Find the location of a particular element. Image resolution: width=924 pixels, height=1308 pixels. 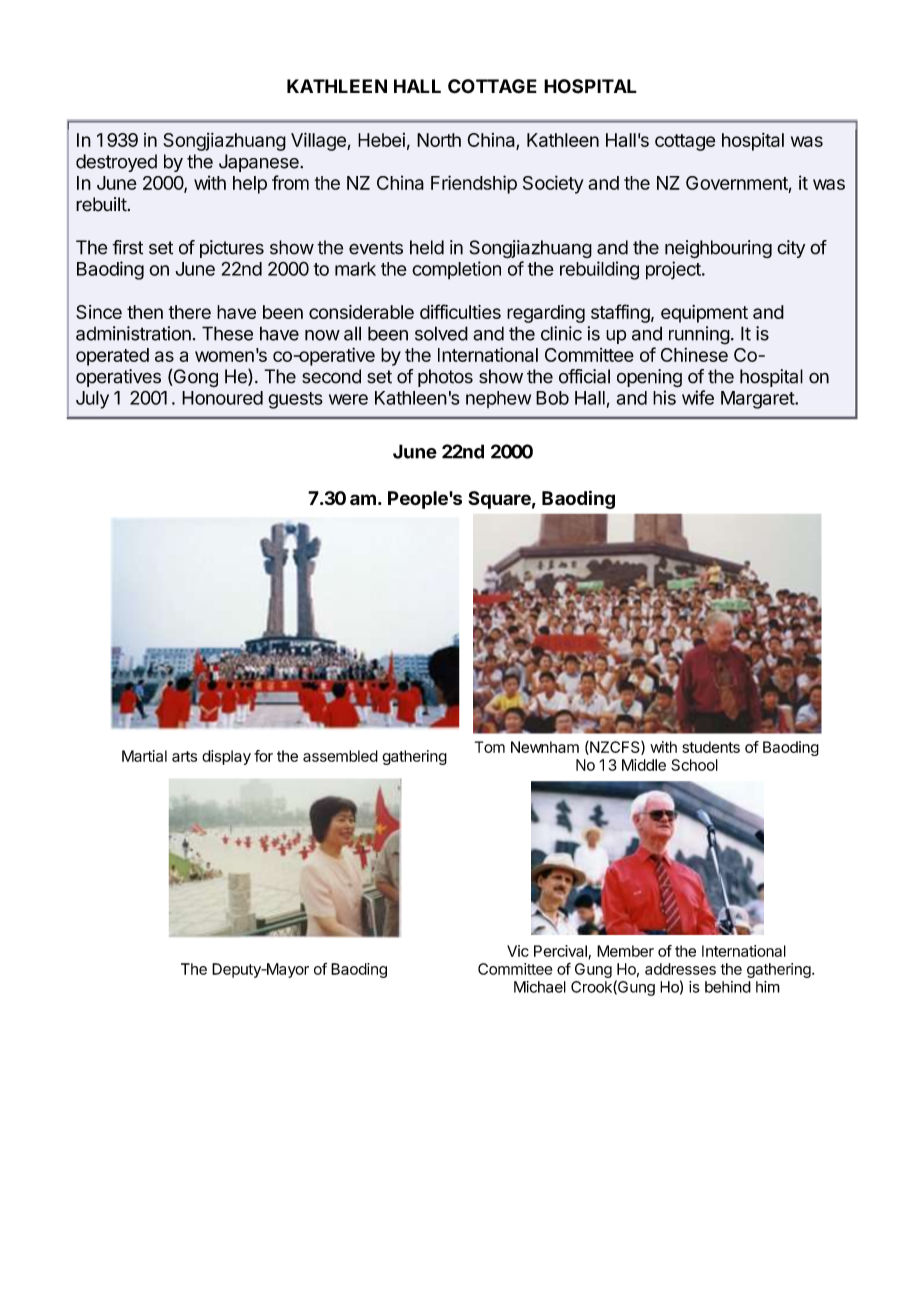

Vic is located at coordinates (518, 951).
